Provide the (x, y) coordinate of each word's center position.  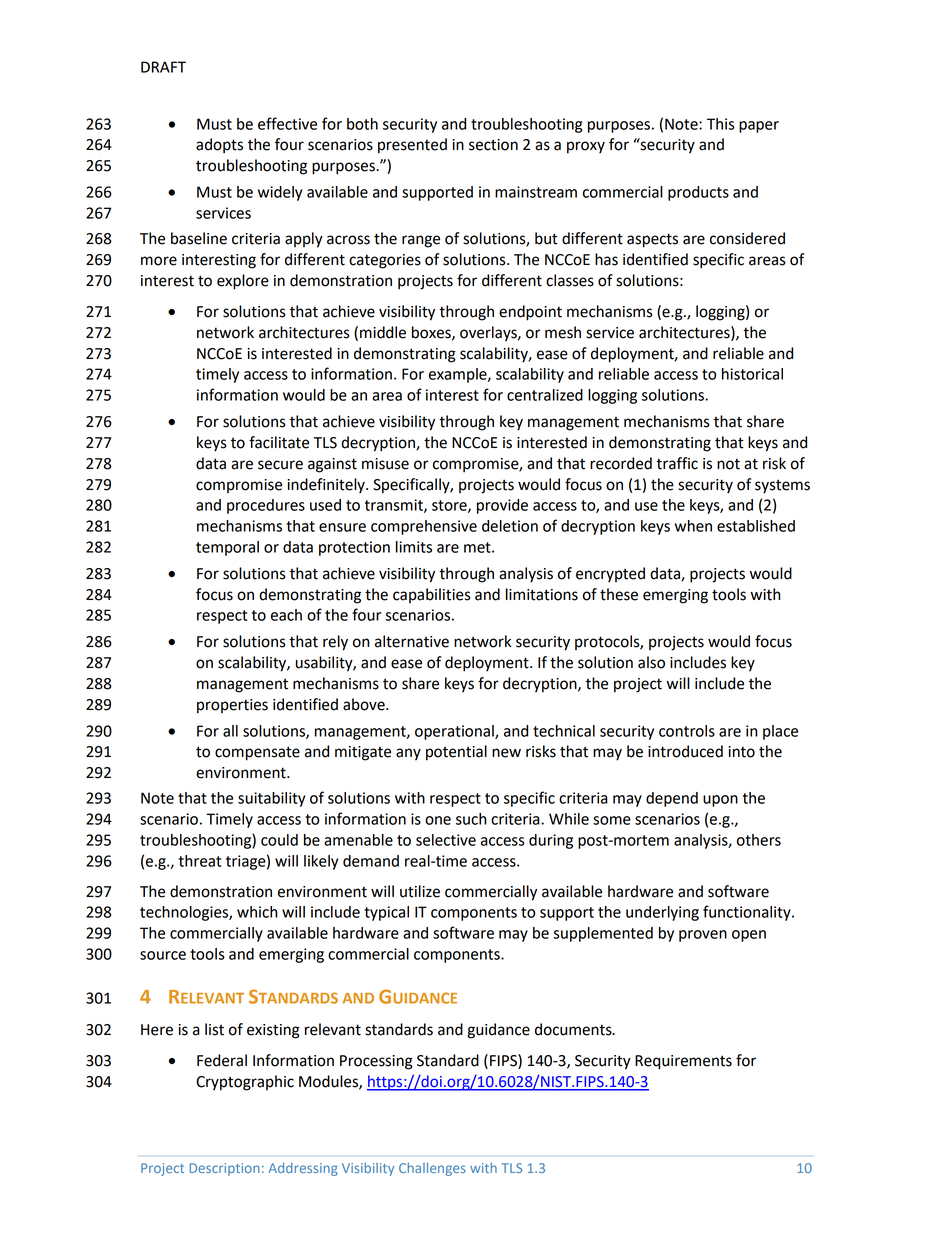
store (450, 506)
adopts (219, 146)
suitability (271, 799)
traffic (677, 463)
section (493, 145)
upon (720, 801)
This (721, 124)
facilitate (279, 442)
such (471, 819)
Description (225, 1169)
